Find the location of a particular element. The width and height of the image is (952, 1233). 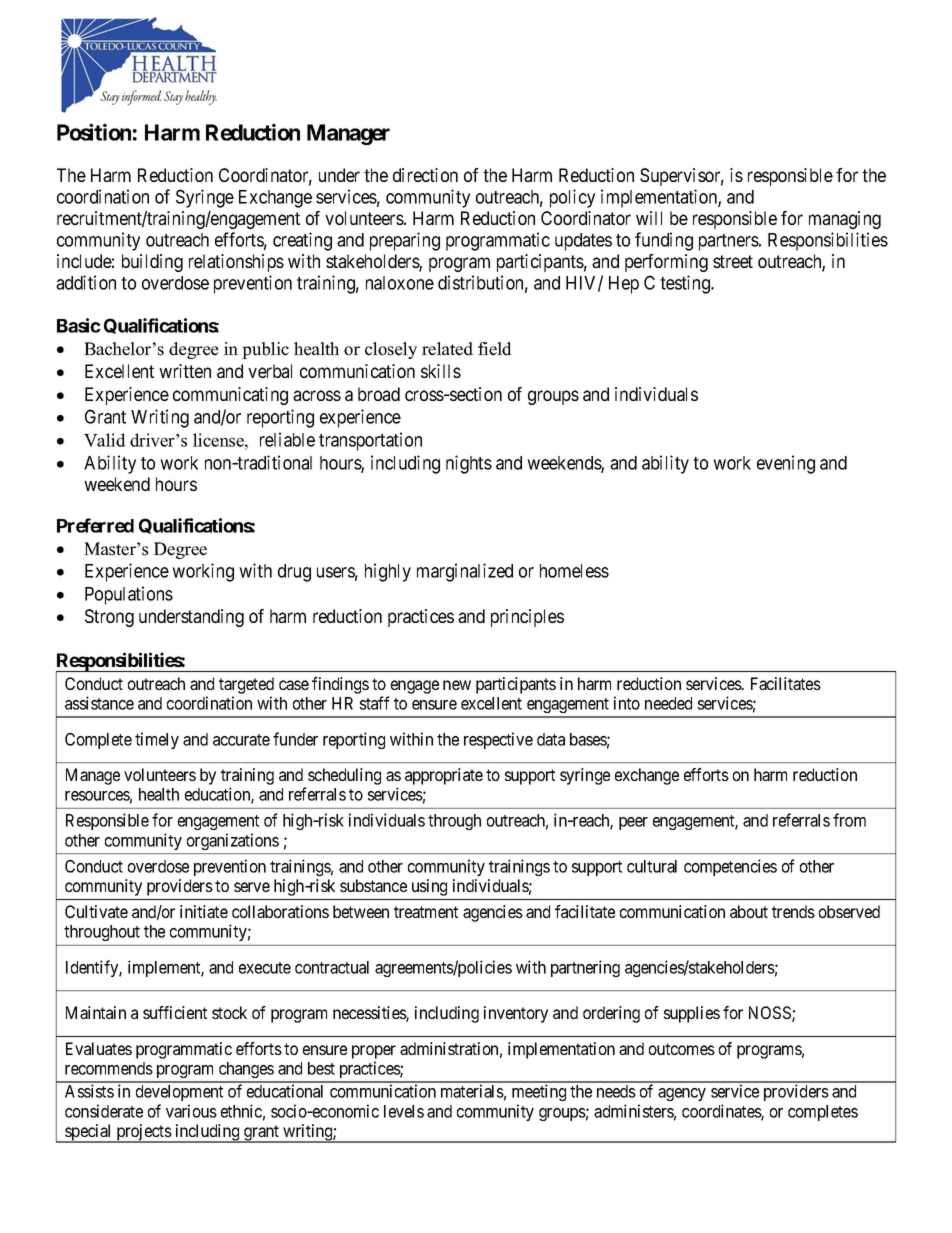

direction is located at coordinates (425, 175).
